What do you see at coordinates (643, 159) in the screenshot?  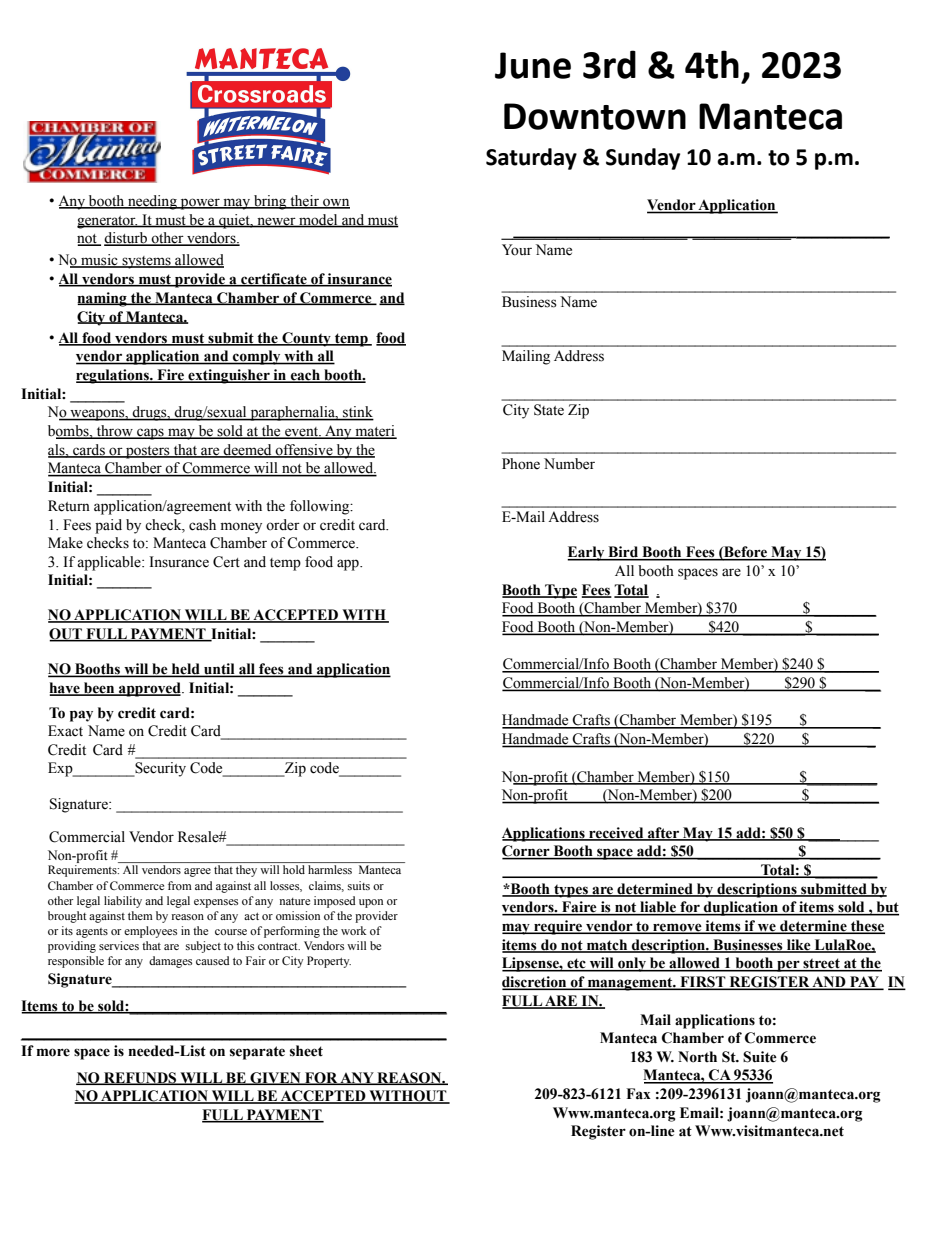 I see `Sunday` at bounding box center [643, 159].
